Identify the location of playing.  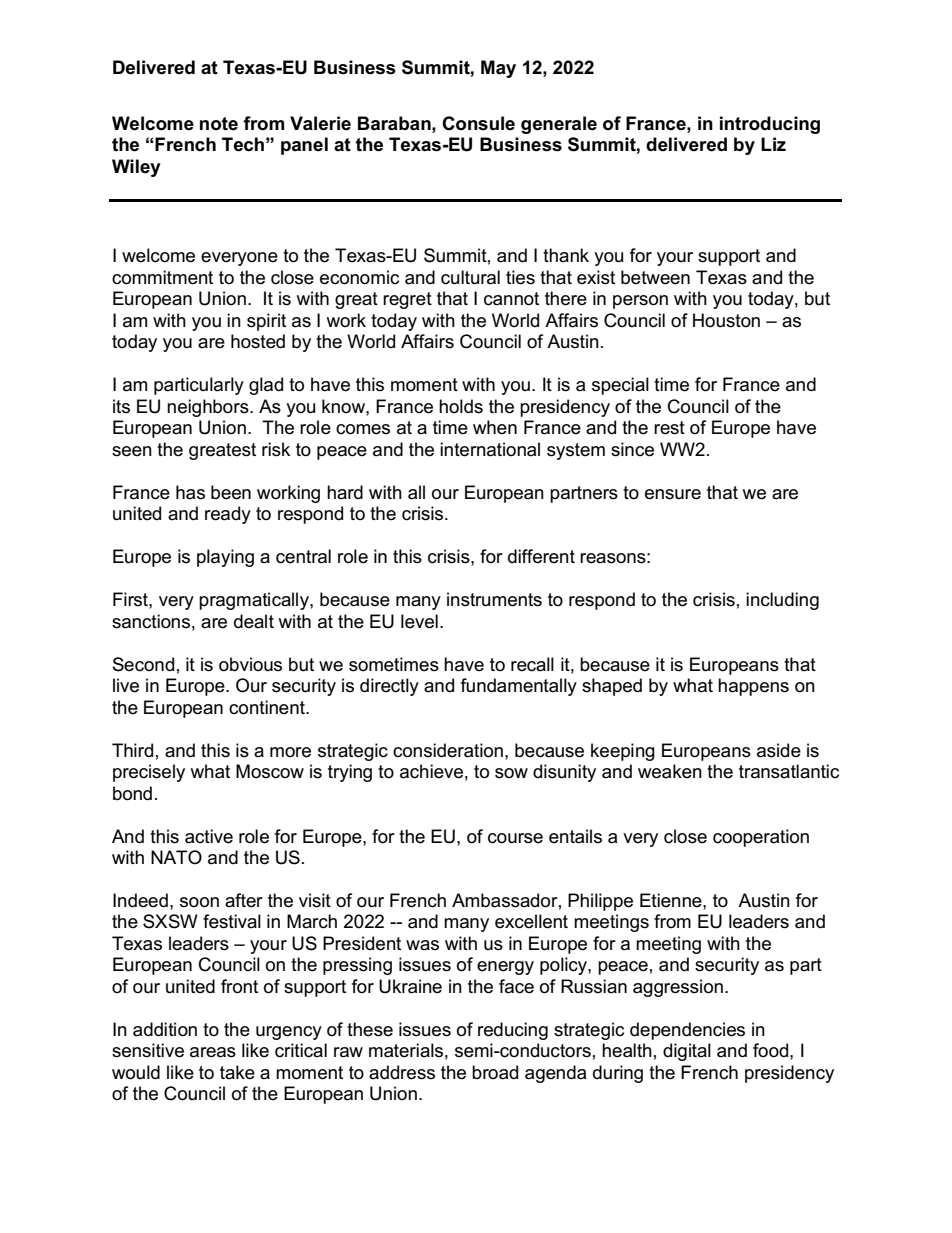
(225, 558).
